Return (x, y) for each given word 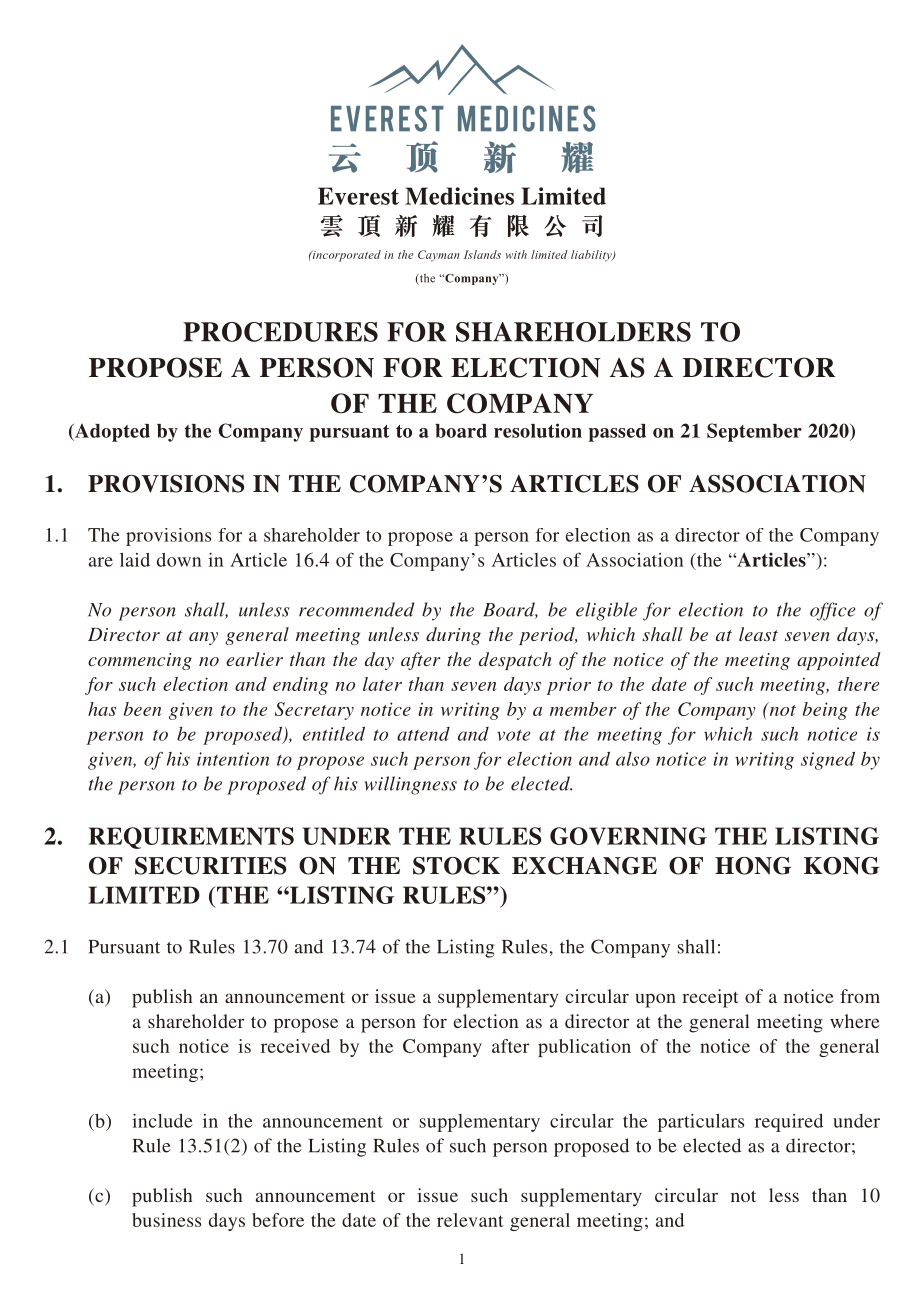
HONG (753, 866)
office (832, 611)
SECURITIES (210, 866)
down (179, 560)
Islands (482, 254)
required (789, 1123)
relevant (470, 1220)
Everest (358, 196)
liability (592, 256)
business (166, 1220)
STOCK (456, 866)
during (453, 636)
